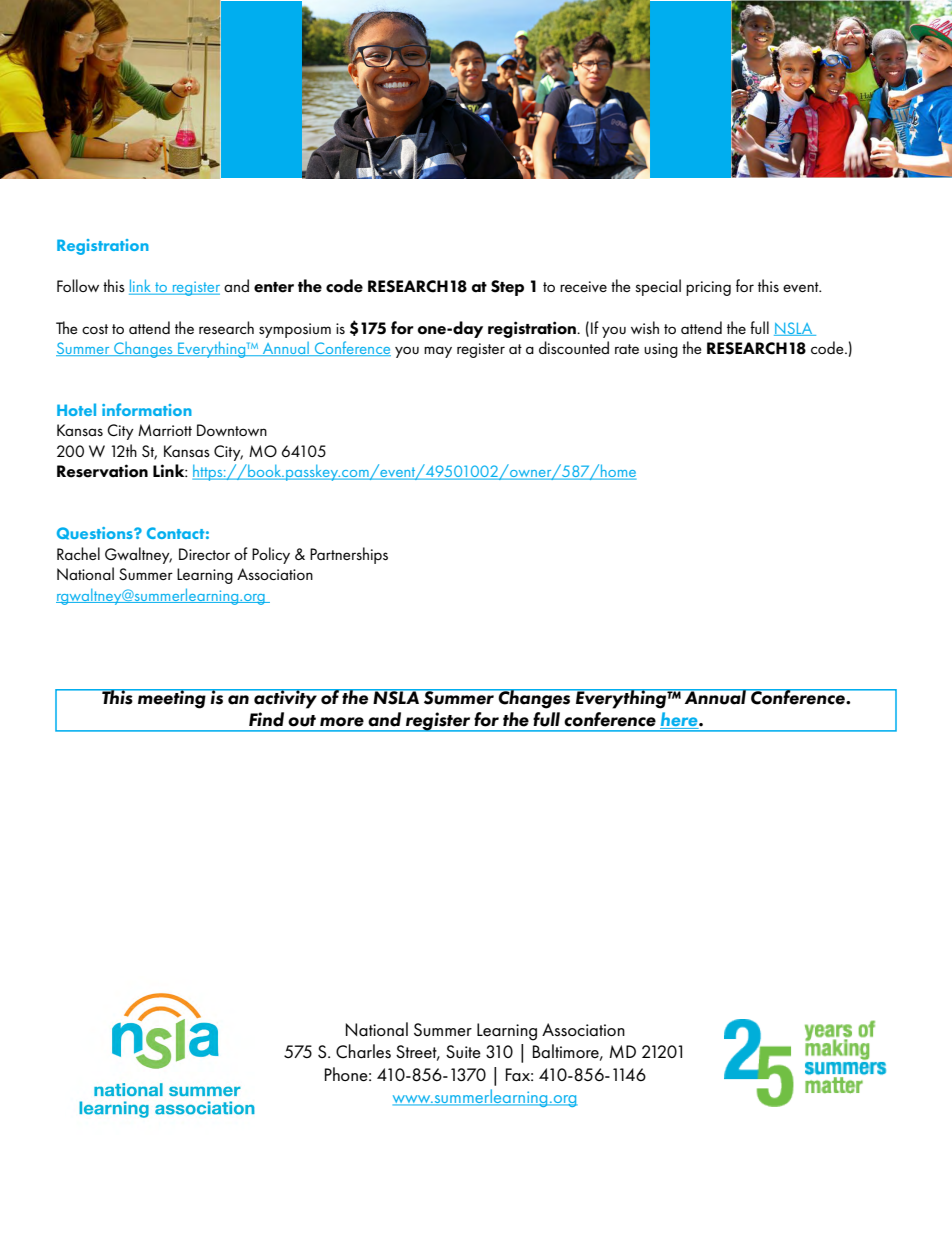 The width and height of the screenshot is (952, 1233). What do you see at coordinates (661, 350) in the screenshot?
I see `using` at bounding box center [661, 350].
